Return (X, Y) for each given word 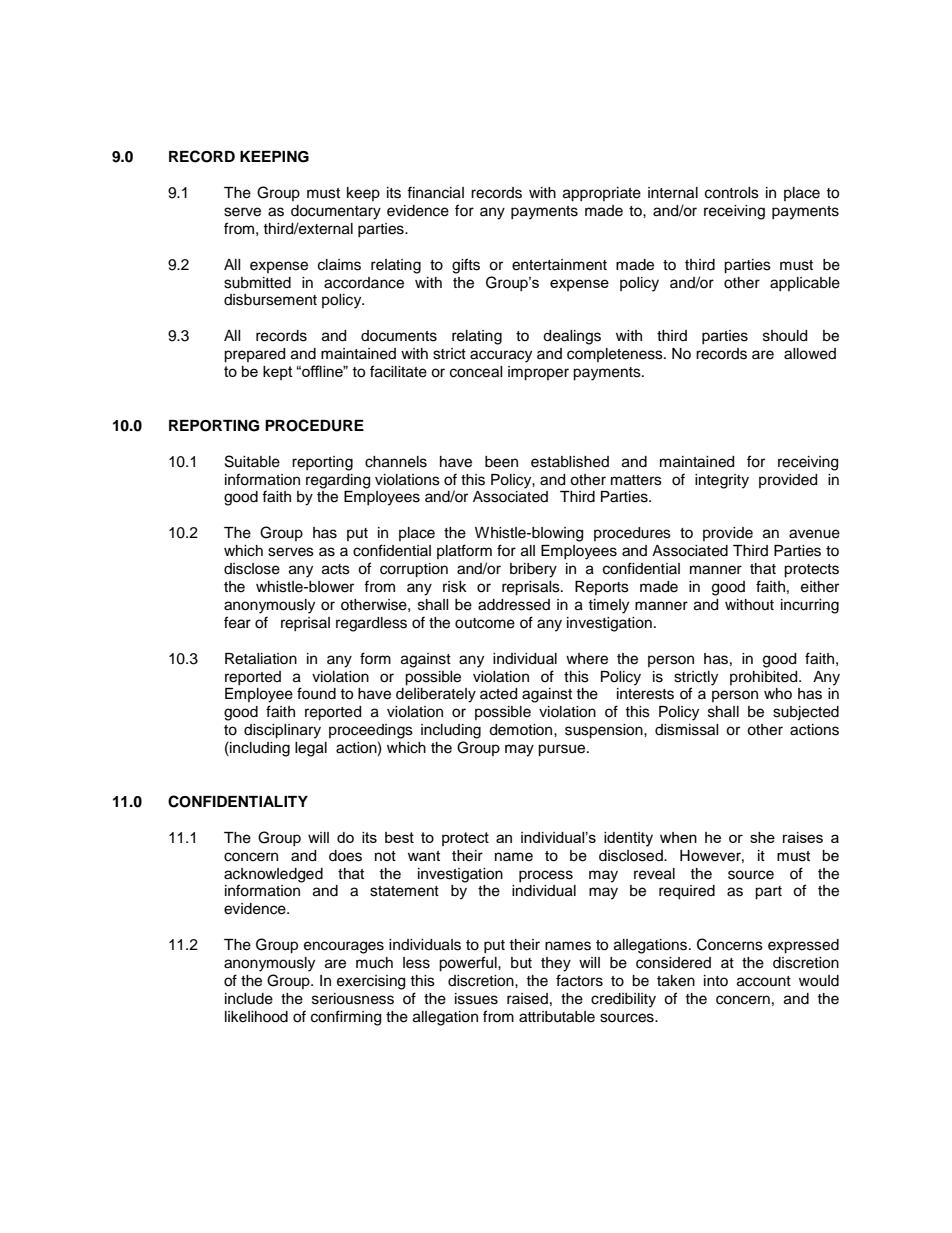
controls (732, 193)
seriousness (353, 999)
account (764, 981)
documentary (336, 212)
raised (527, 999)
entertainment (559, 265)
